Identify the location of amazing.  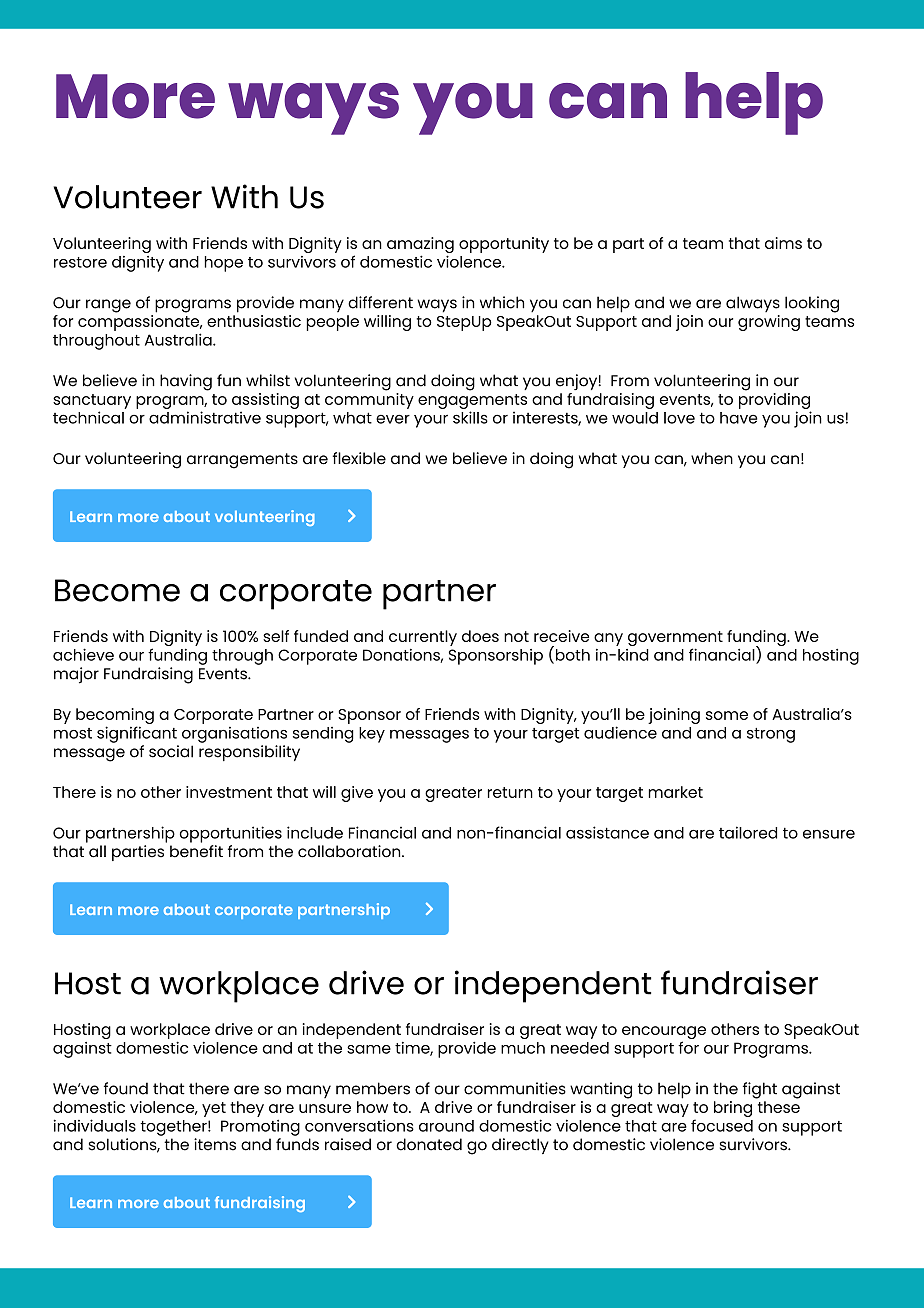
(420, 246).
